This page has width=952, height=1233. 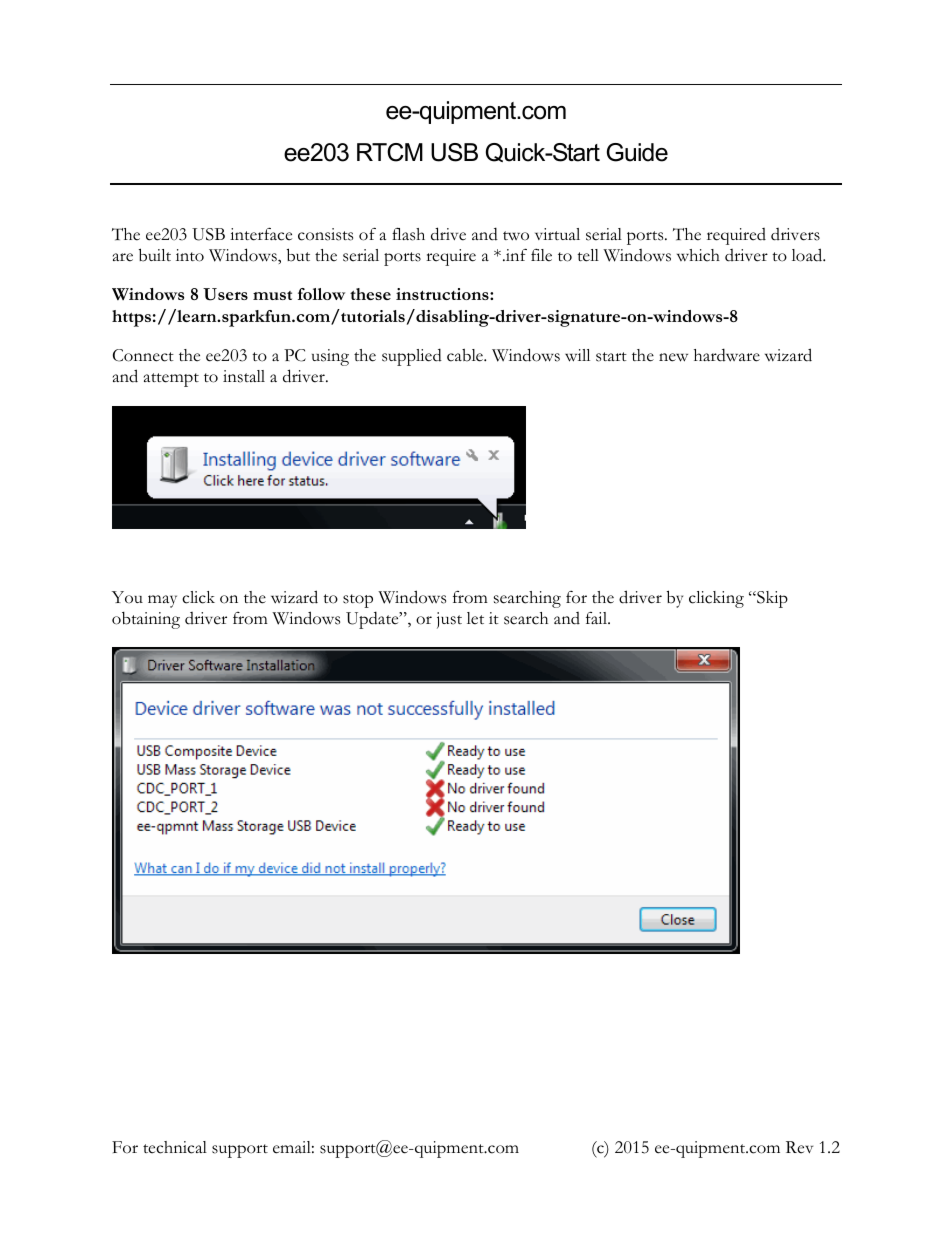 I want to click on fail, so click(x=597, y=618).
